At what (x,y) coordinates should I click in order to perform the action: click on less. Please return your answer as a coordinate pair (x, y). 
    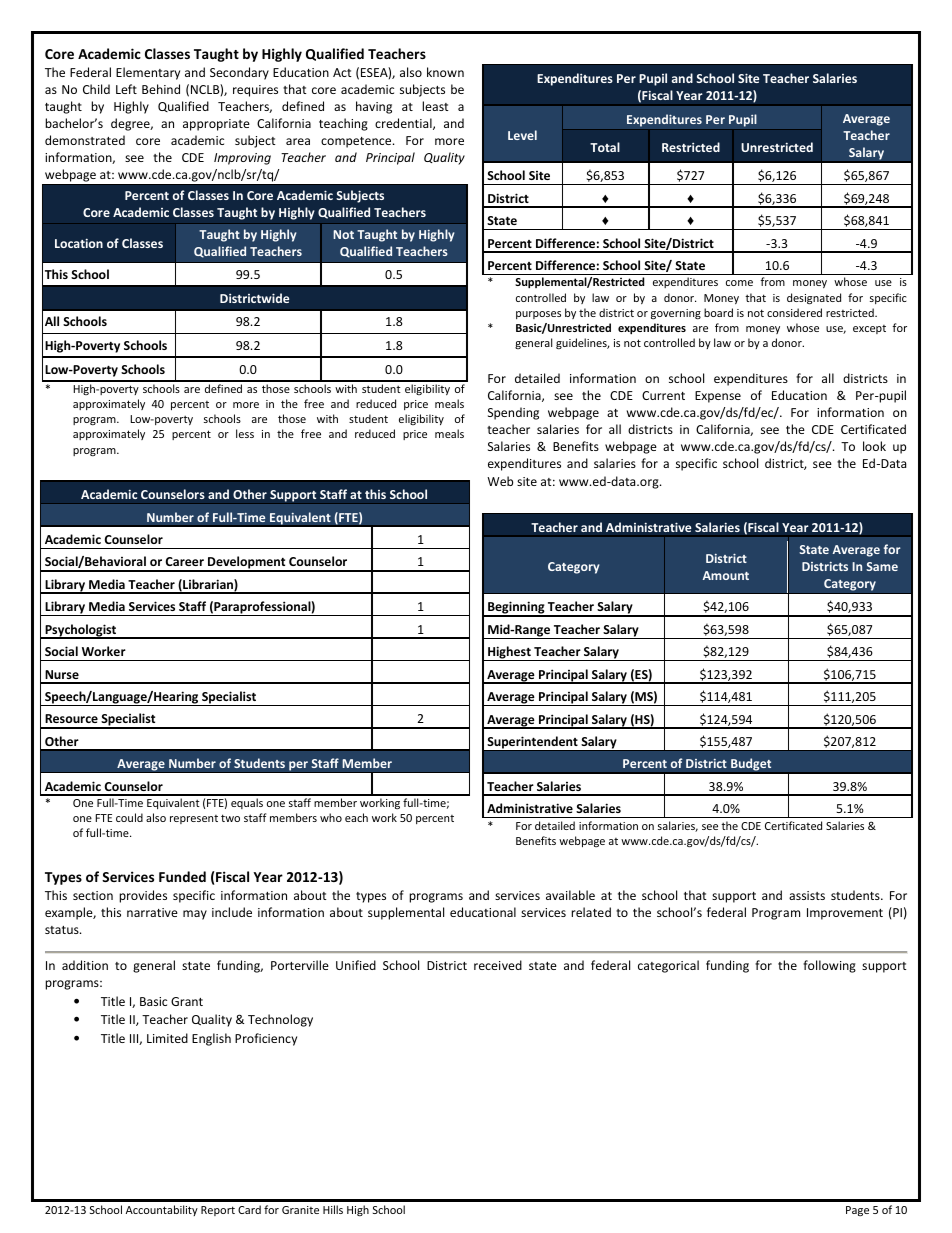
    Looking at the image, I should click on (245, 433).
